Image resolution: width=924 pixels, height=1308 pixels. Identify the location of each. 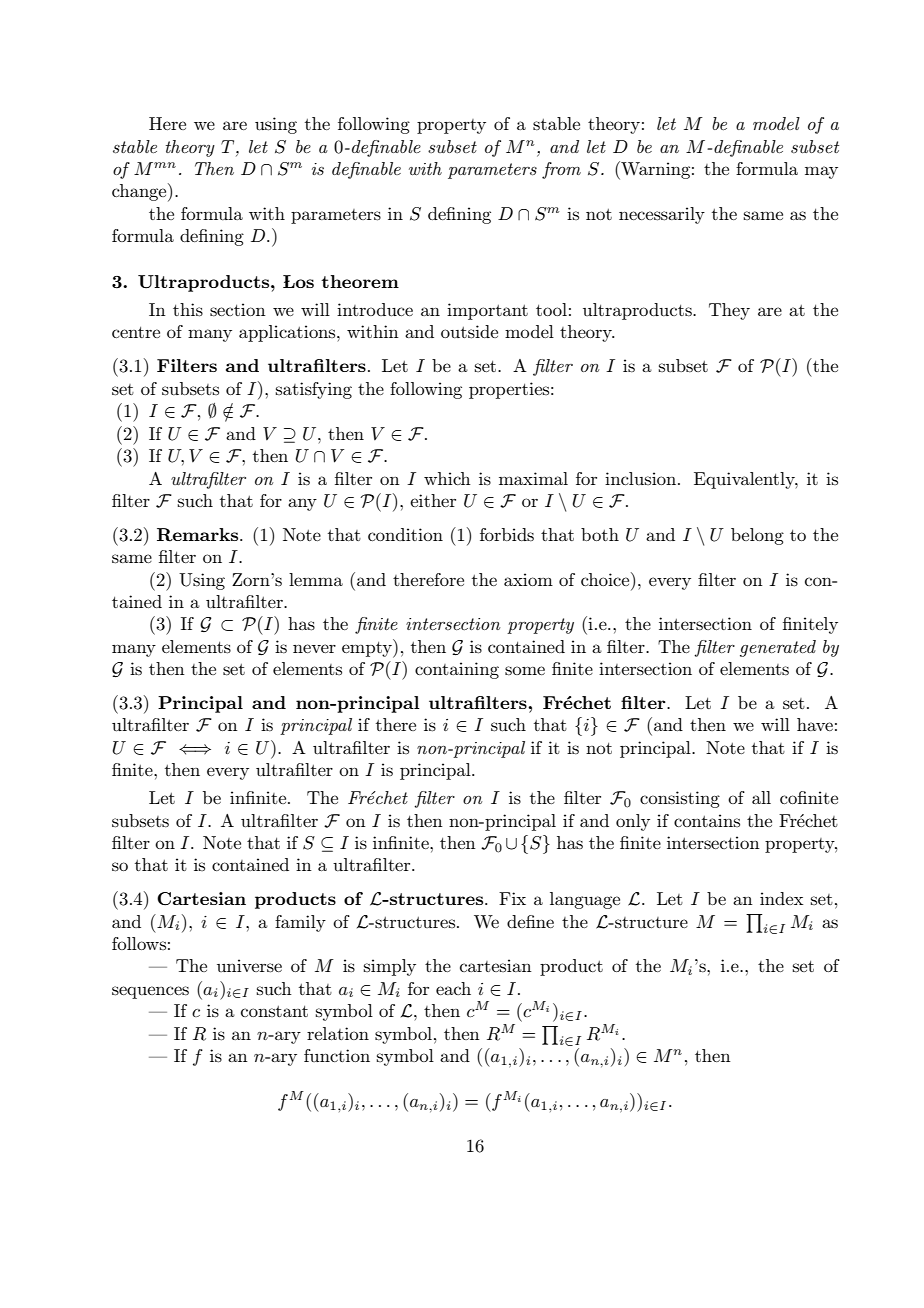
(453, 988).
